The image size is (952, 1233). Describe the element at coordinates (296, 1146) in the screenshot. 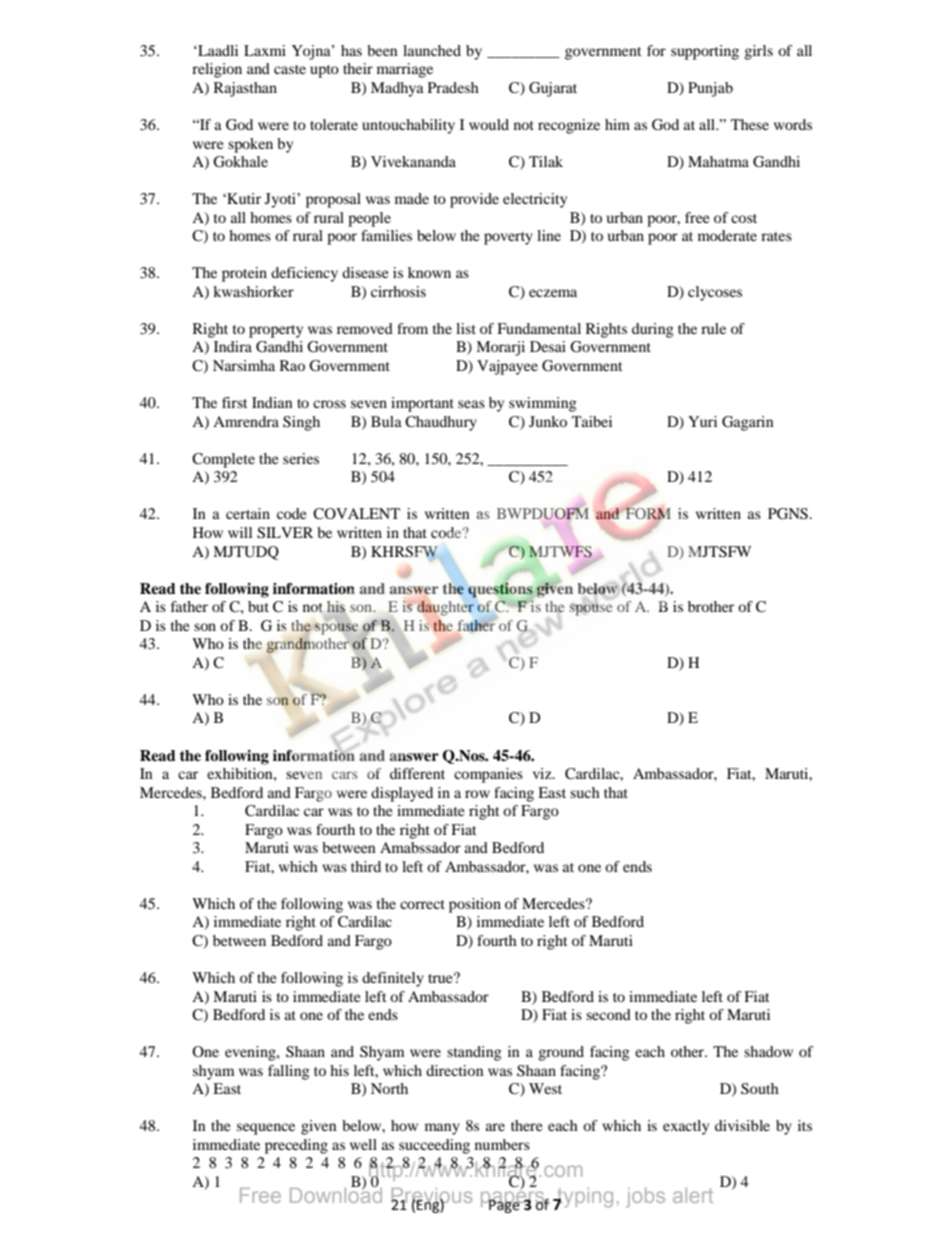

I see `preceding` at that location.
